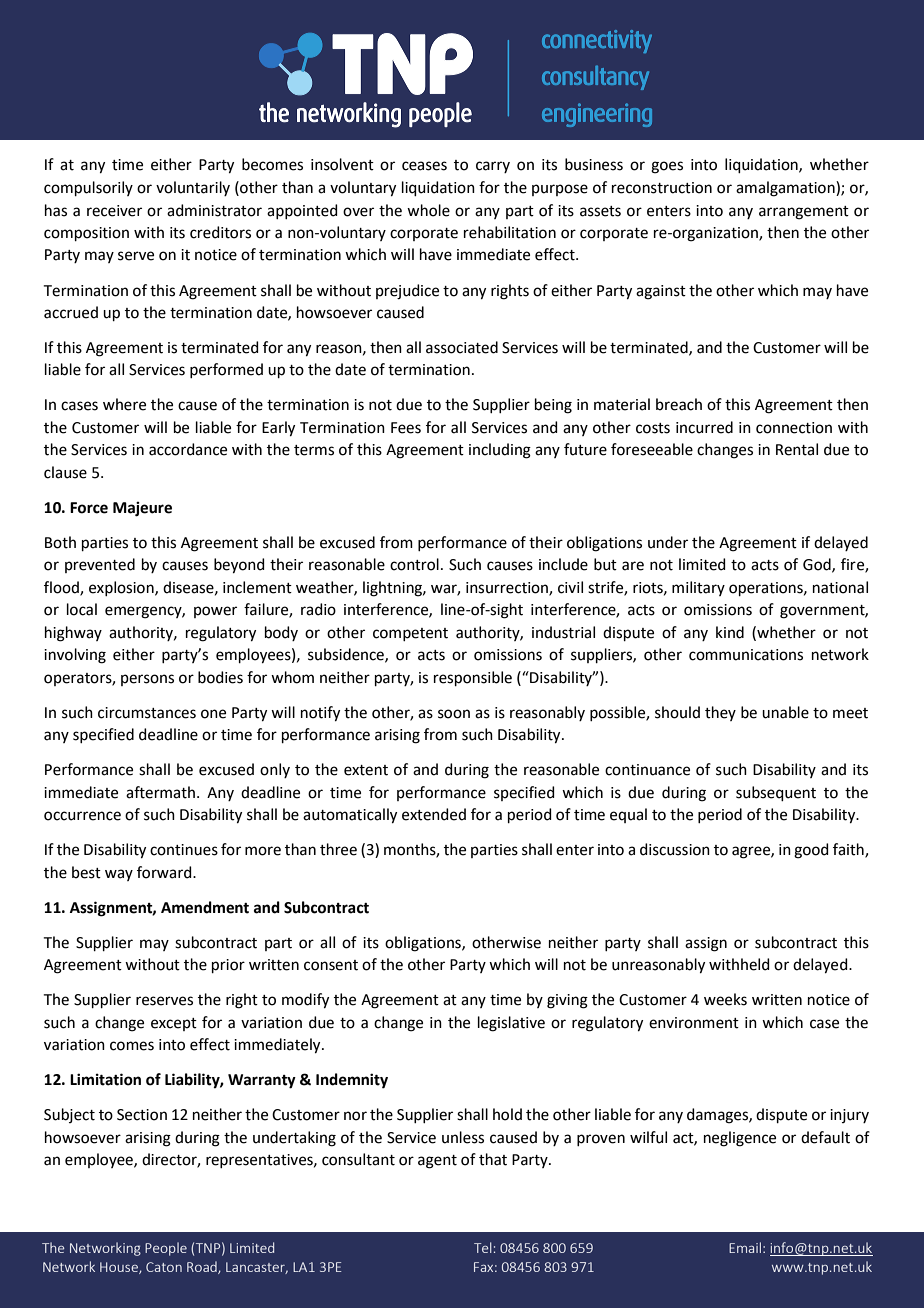 This screenshot has width=924, height=1308. I want to click on negligence, so click(740, 1139).
